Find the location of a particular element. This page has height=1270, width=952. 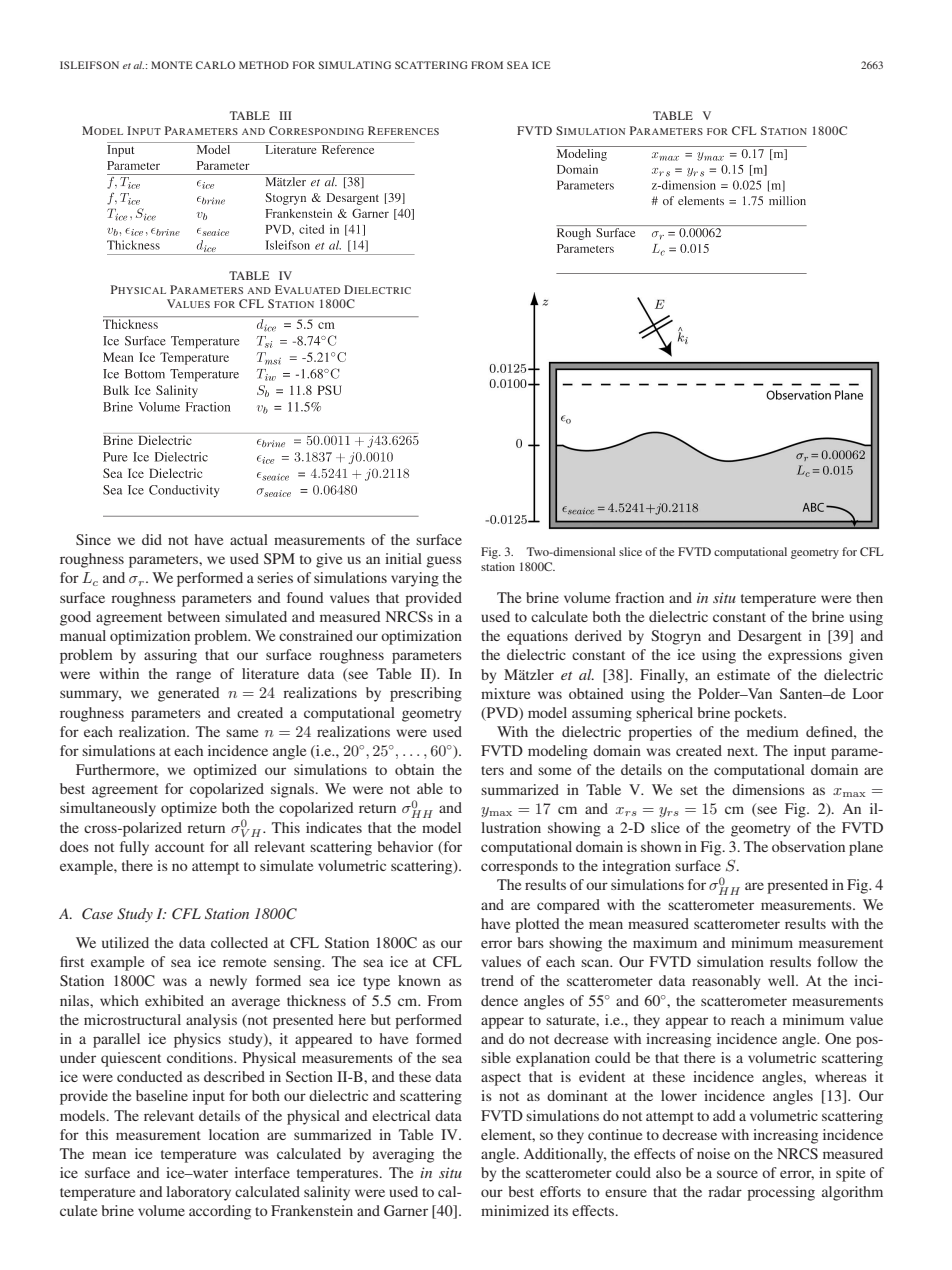

III is located at coordinates (285, 115).
